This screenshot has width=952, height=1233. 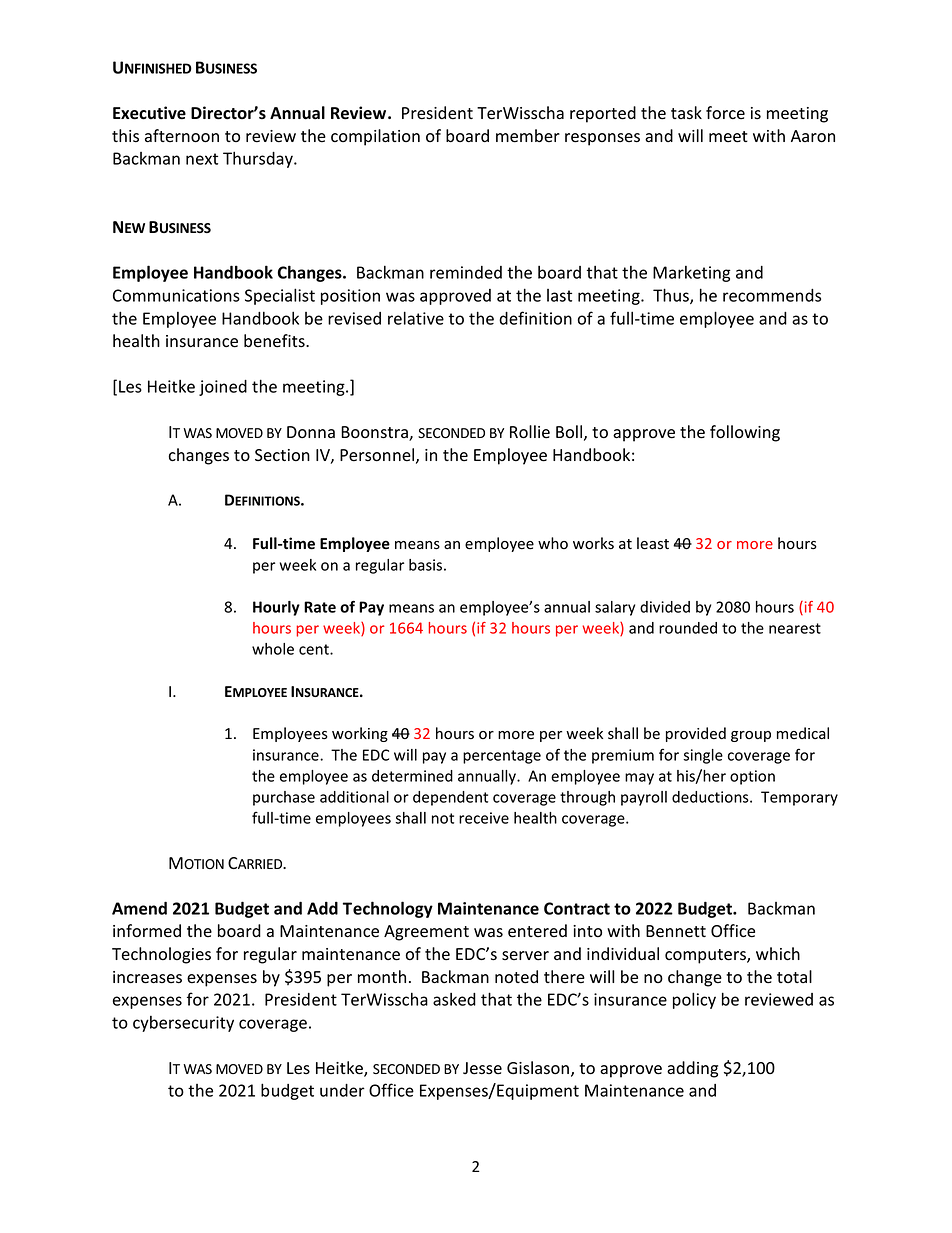 What do you see at coordinates (482, 1068) in the screenshot?
I see `Jesse` at bounding box center [482, 1068].
